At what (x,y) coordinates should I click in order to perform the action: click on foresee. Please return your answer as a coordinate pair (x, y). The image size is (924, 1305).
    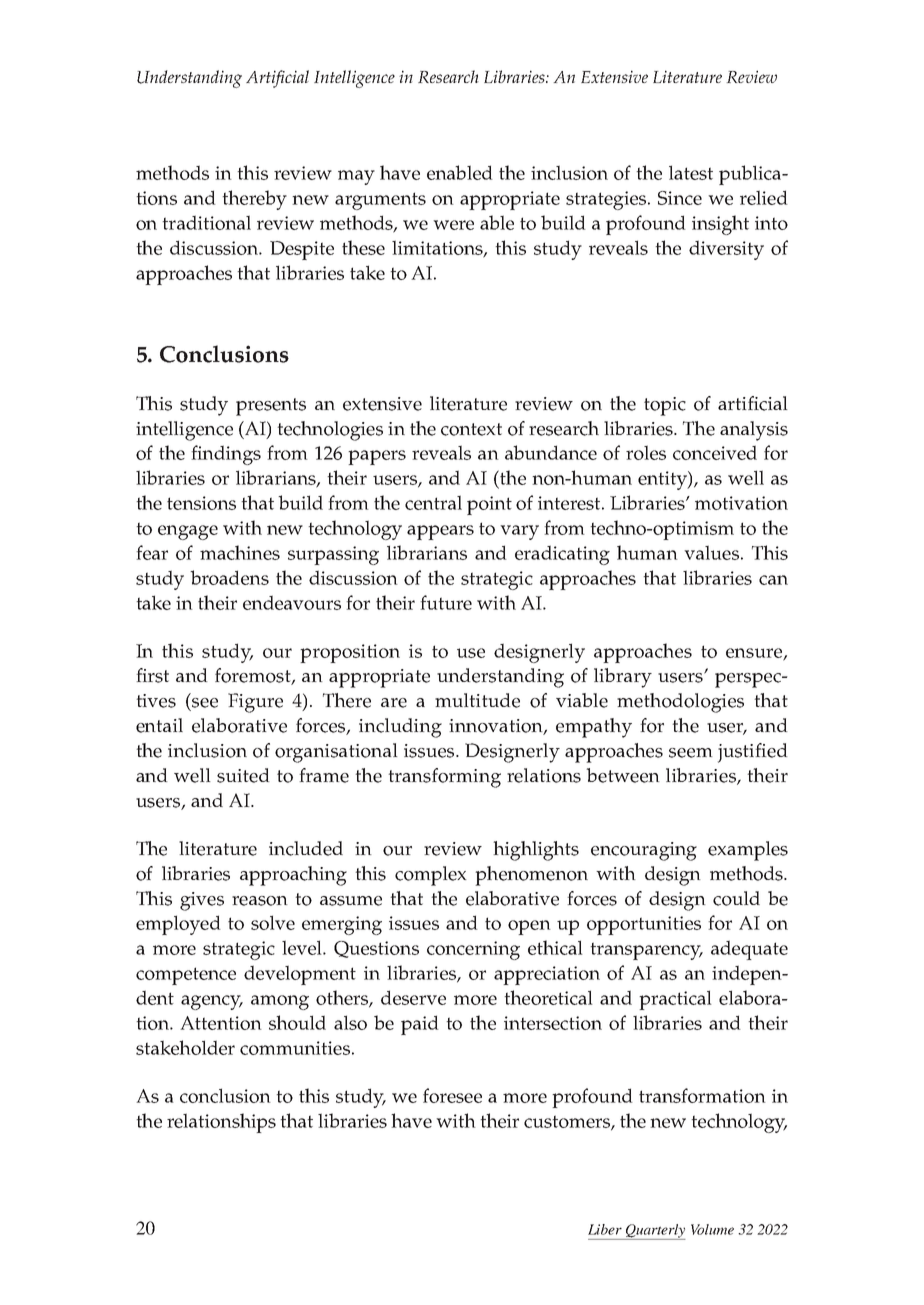
    Looking at the image, I should click on (452, 1095).
